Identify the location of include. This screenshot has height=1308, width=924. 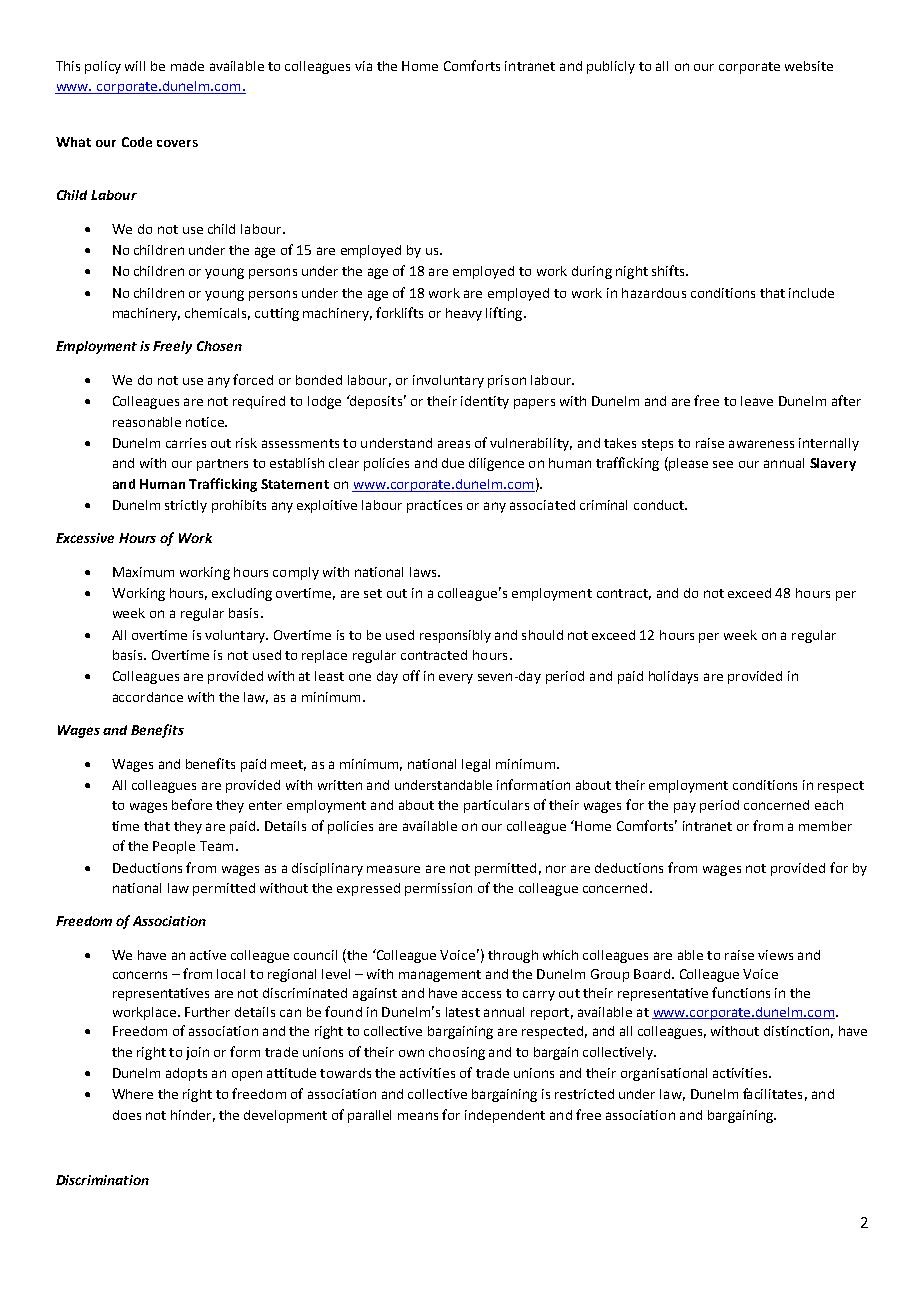
(811, 293).
